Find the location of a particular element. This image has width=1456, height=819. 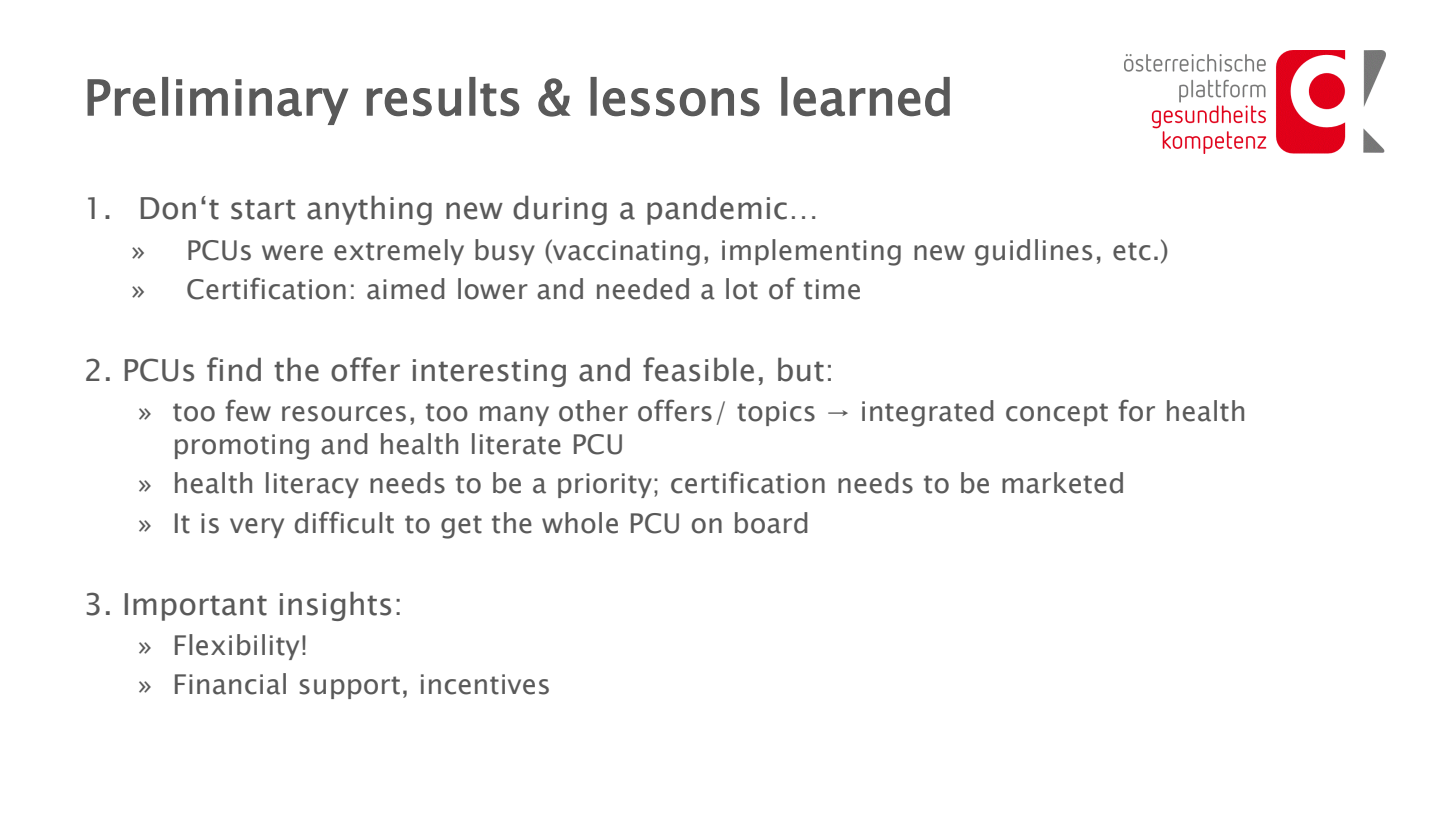

learned is located at coordinates (865, 97).
